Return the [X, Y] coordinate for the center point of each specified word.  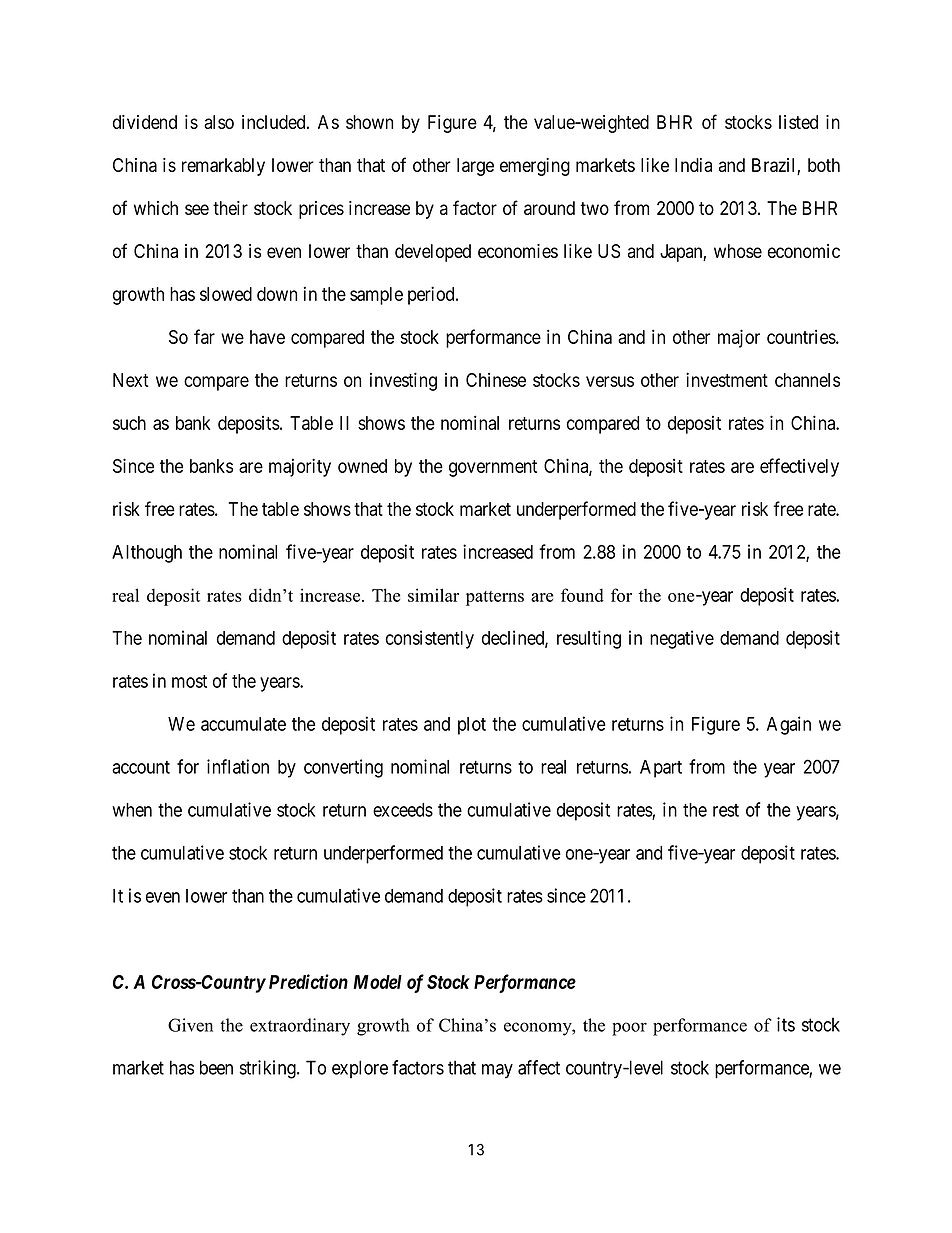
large [475, 167]
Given [190, 1025]
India [693, 165]
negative [682, 639]
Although [147, 554]
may [497, 1071]
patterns [495, 598]
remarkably [223, 167]
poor [629, 1029]
